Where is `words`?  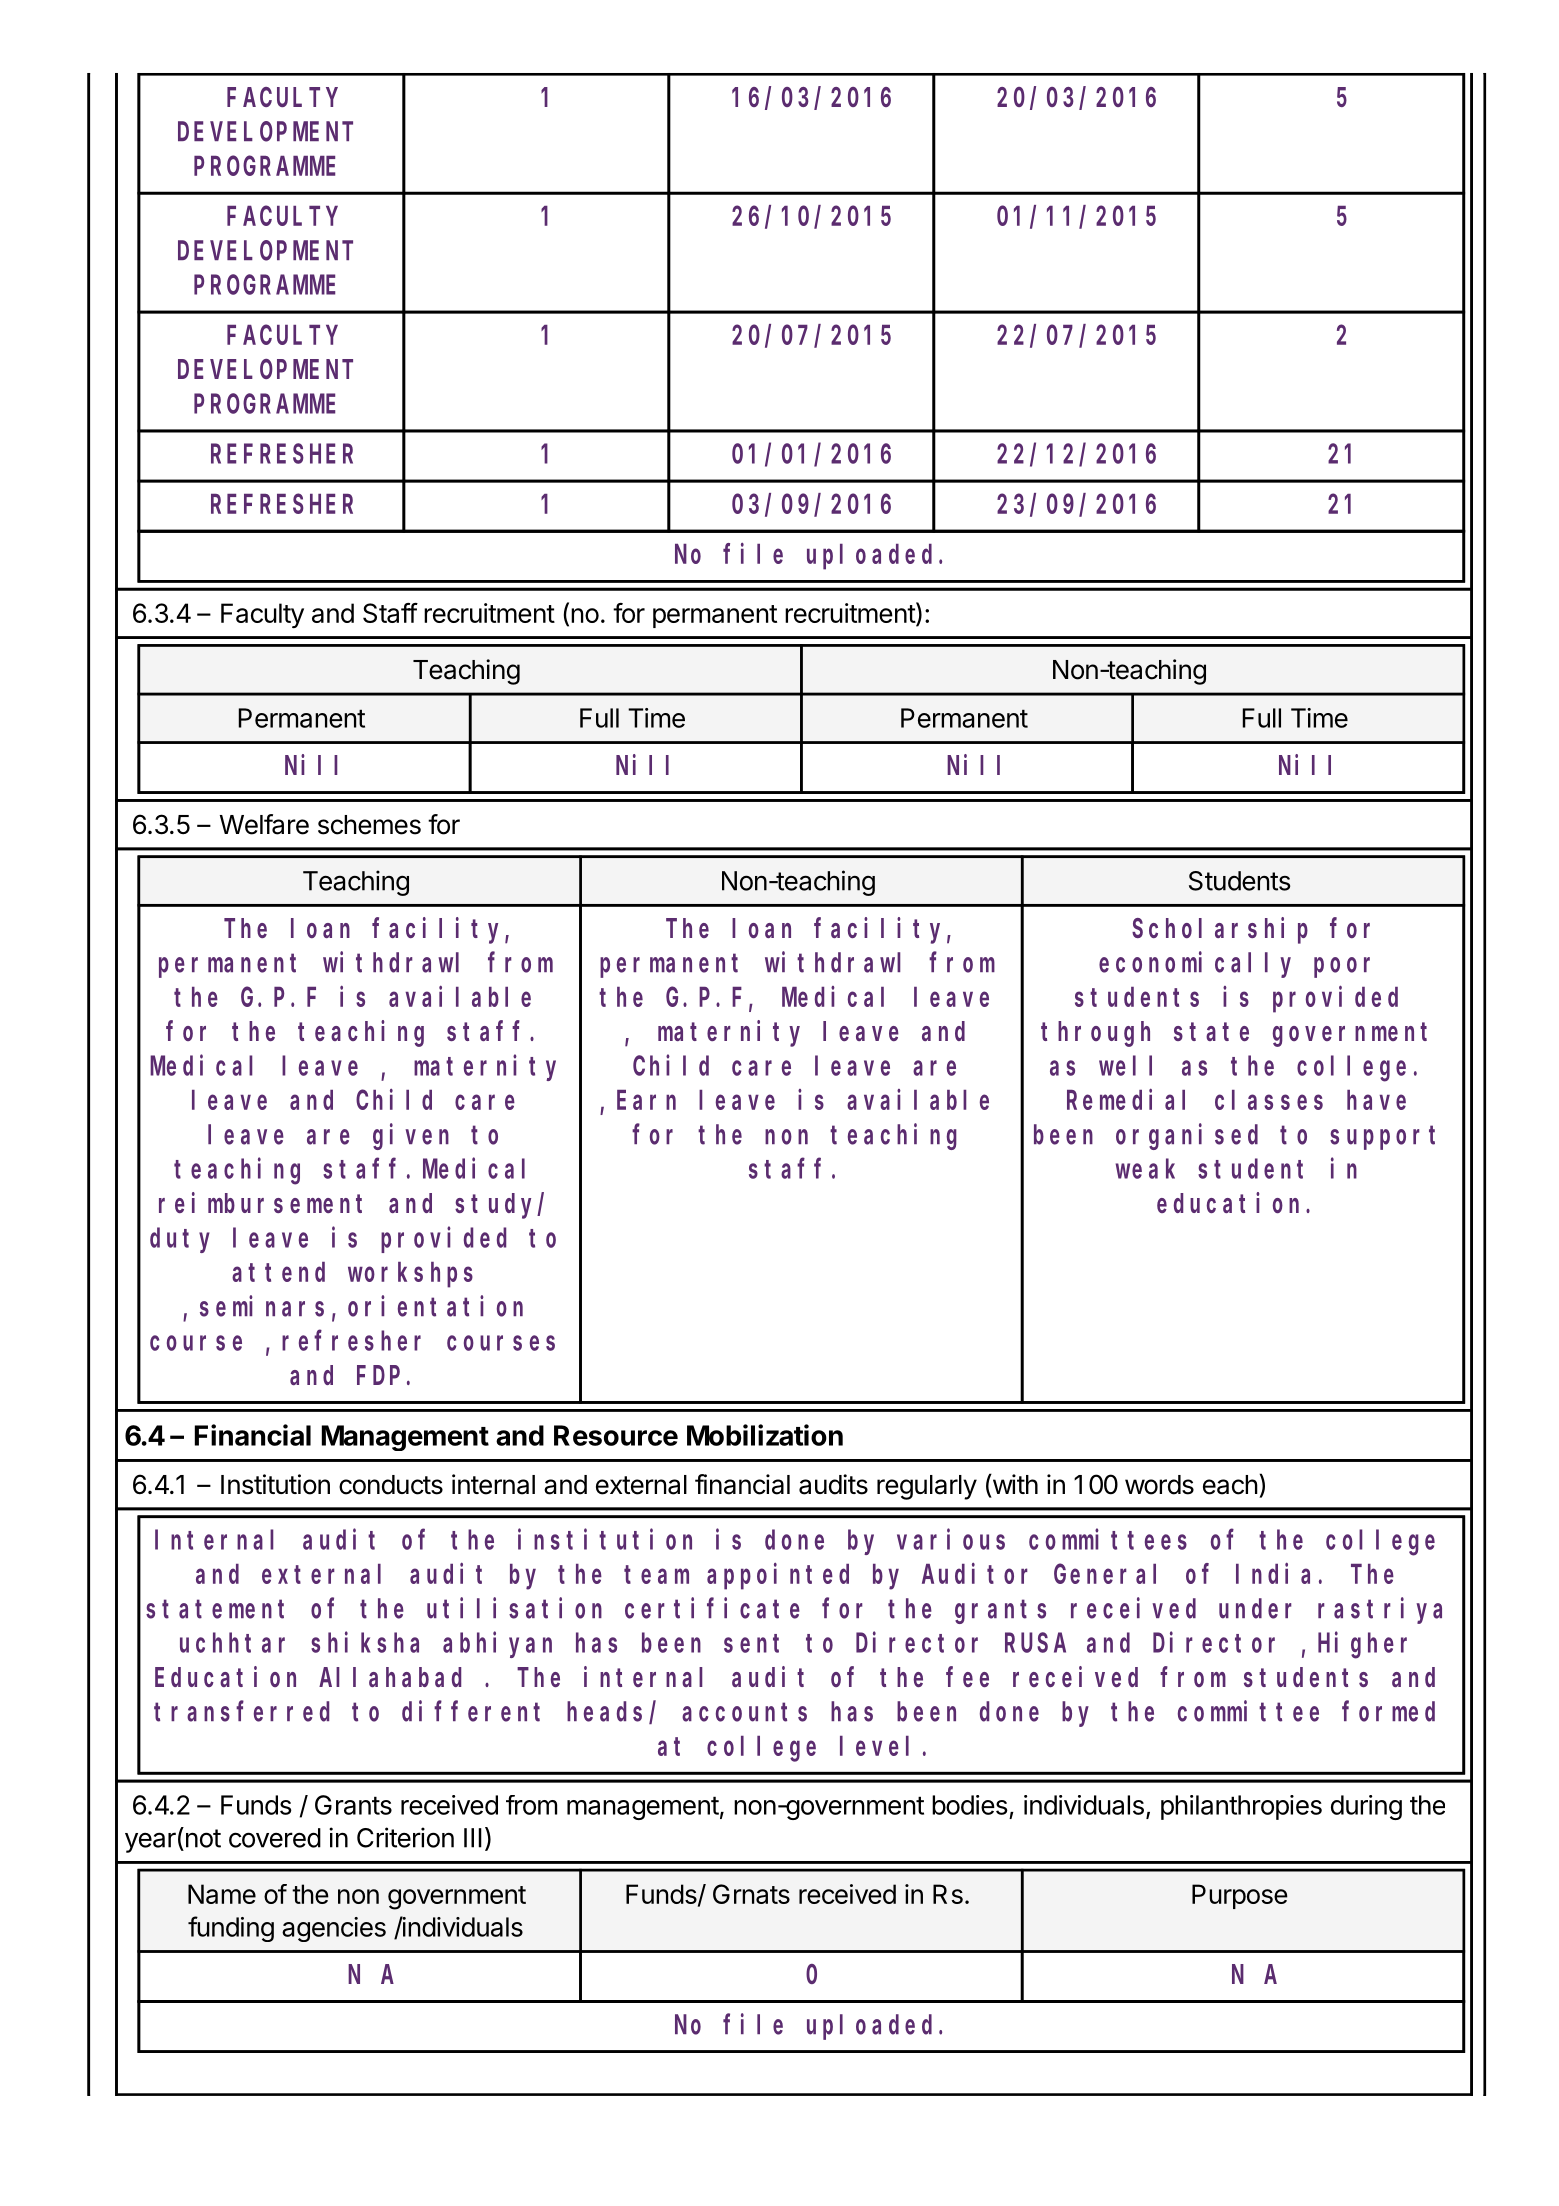 words is located at coordinates (1159, 1485).
